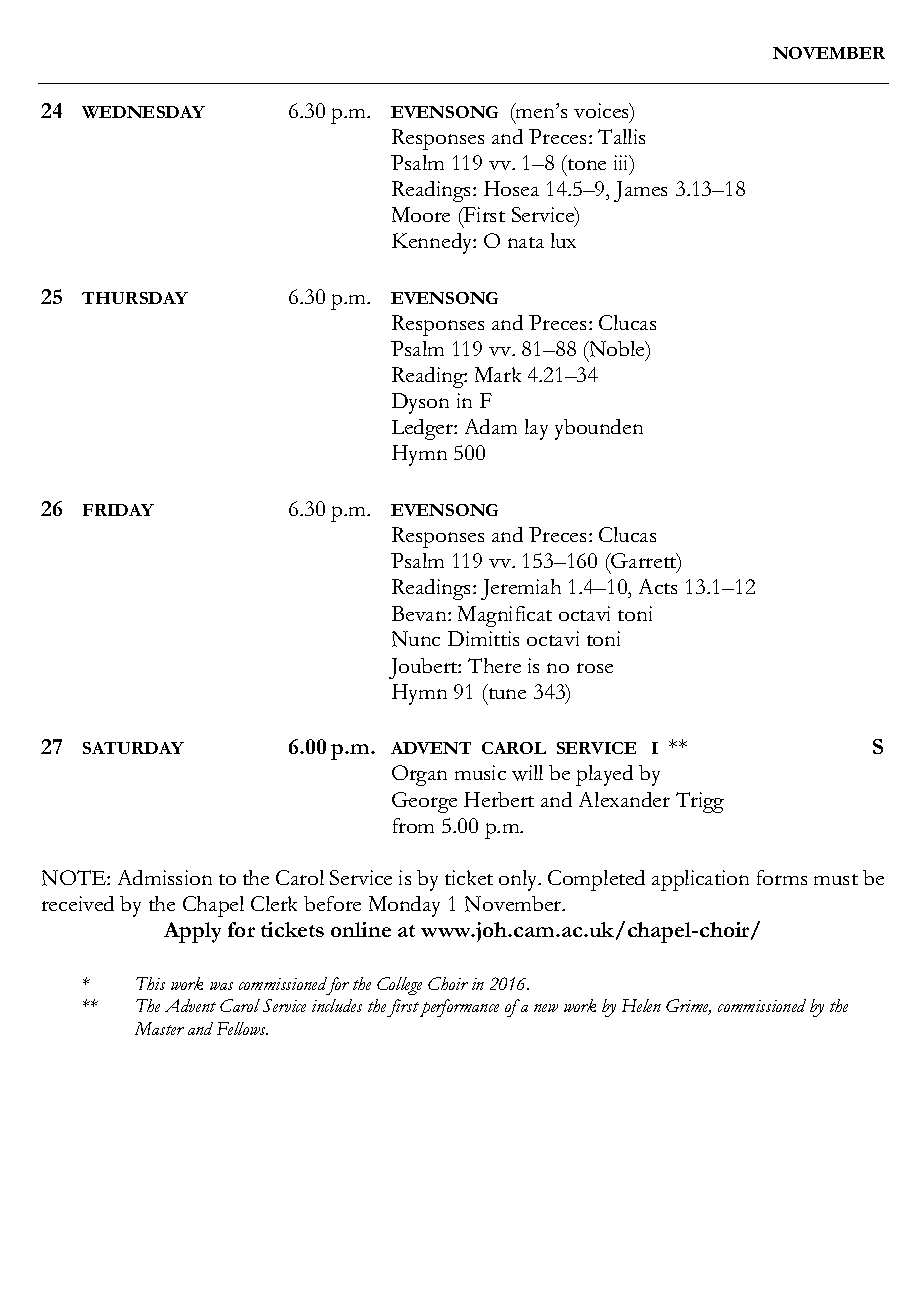  I want to click on Mark, so click(498, 374).
